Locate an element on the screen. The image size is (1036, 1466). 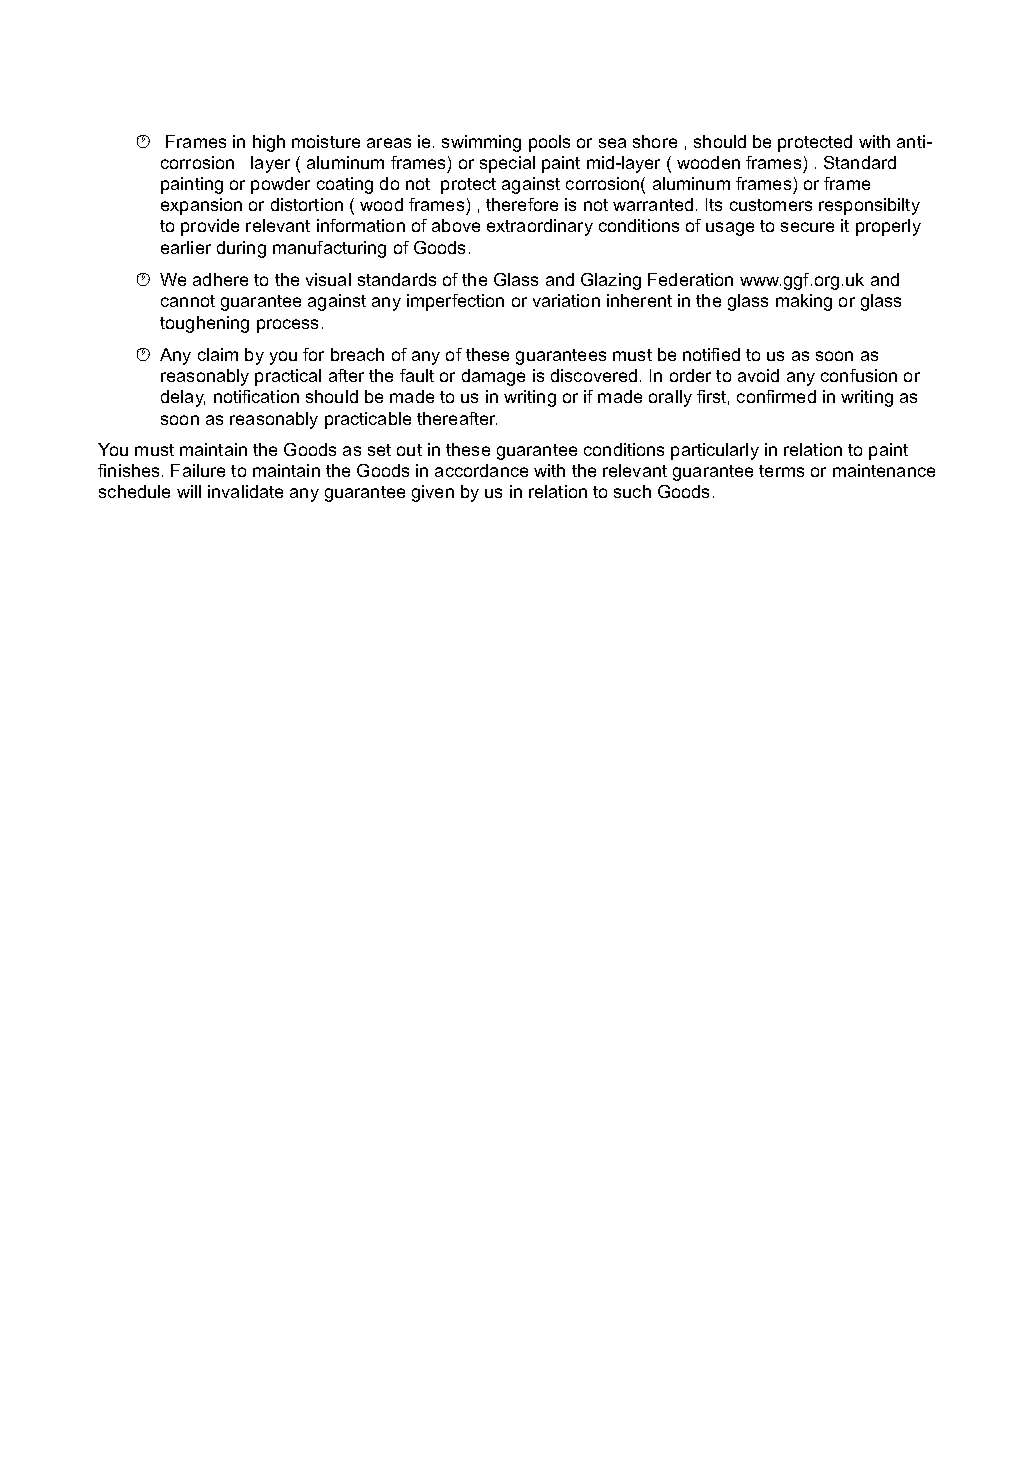
shore is located at coordinates (655, 141).
